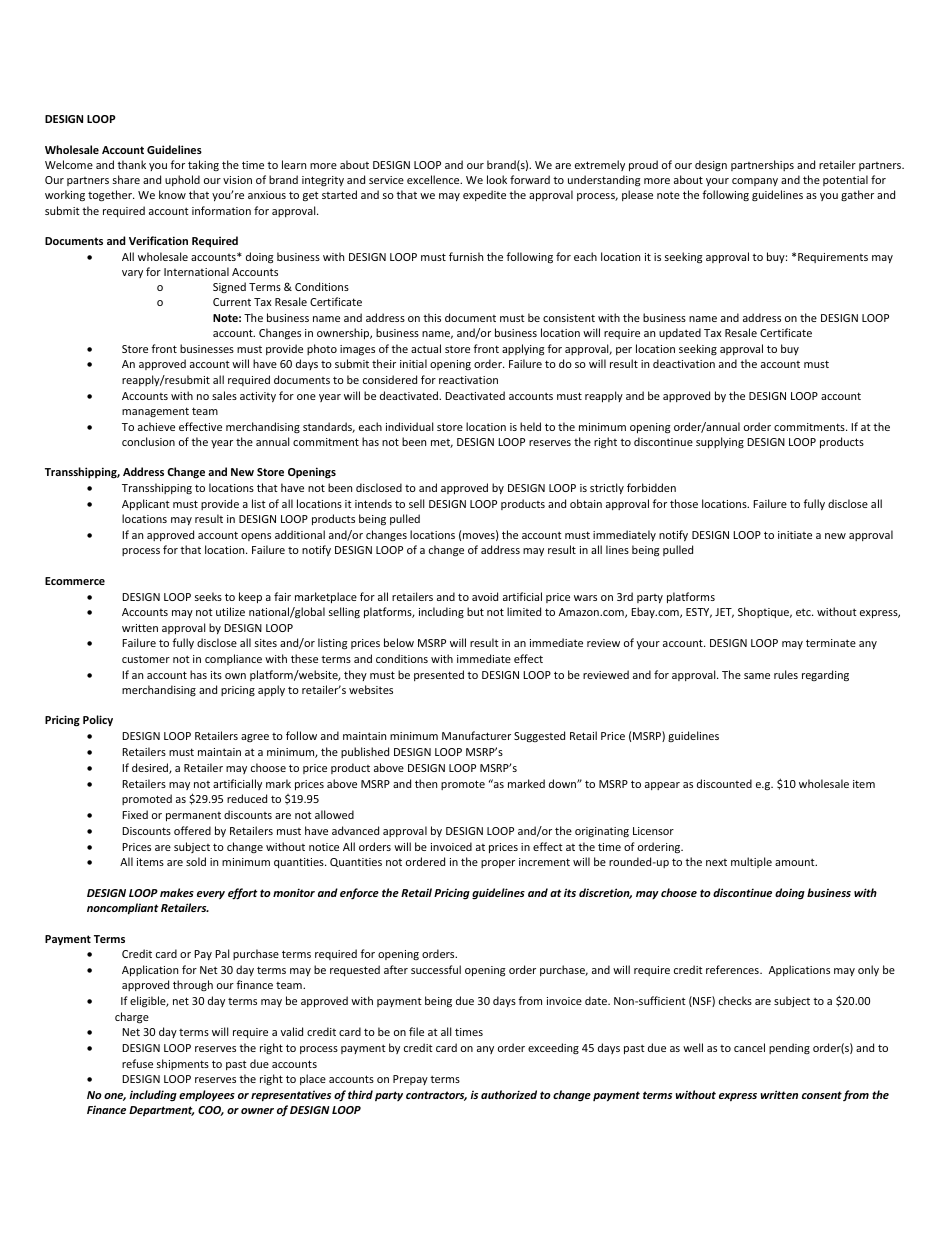 This image has height=1233, width=952. Describe the element at coordinates (146, 504) in the image. I see `Applicant` at that location.
